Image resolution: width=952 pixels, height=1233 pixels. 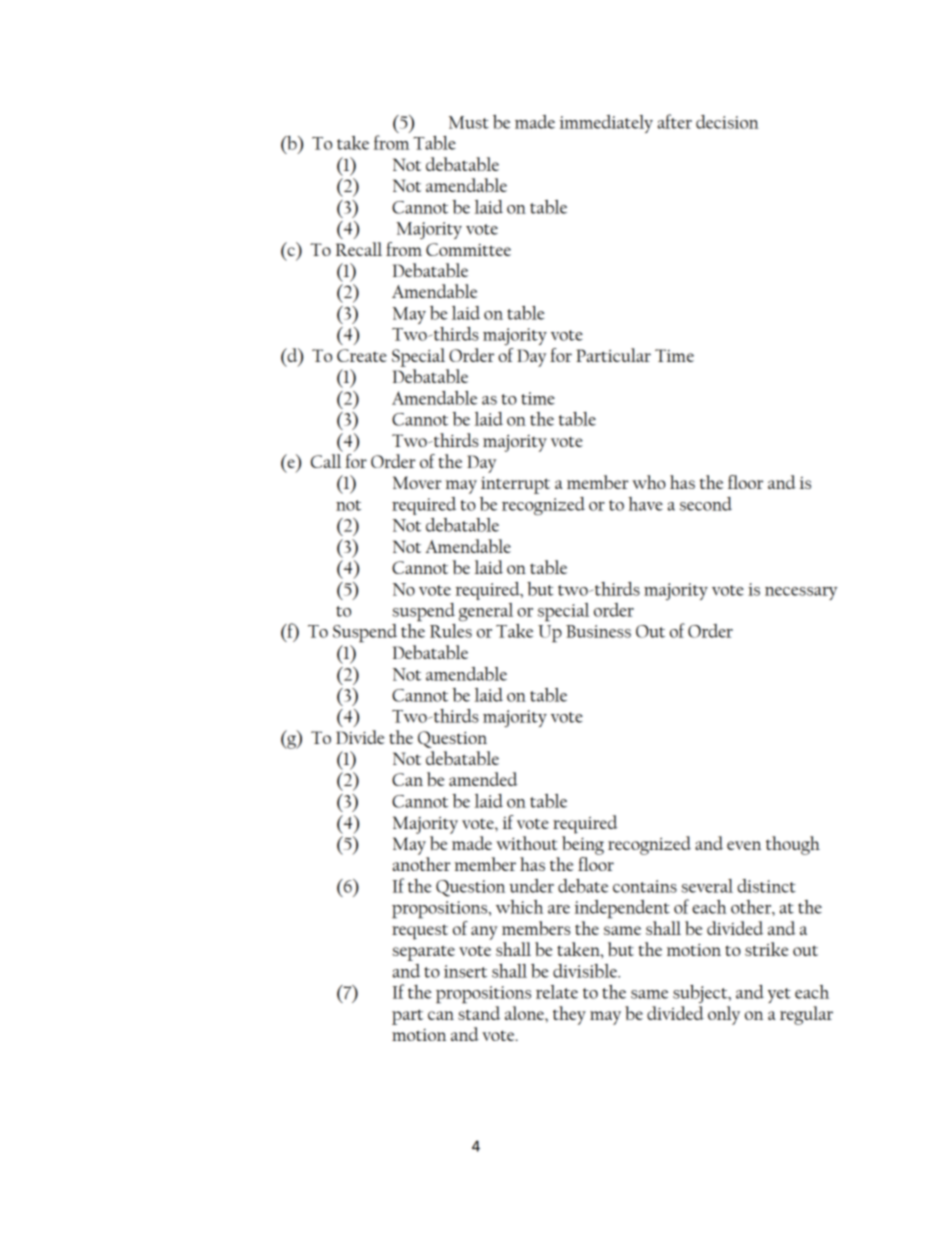 What do you see at coordinates (417, 482) in the image?
I see `Mover` at bounding box center [417, 482].
